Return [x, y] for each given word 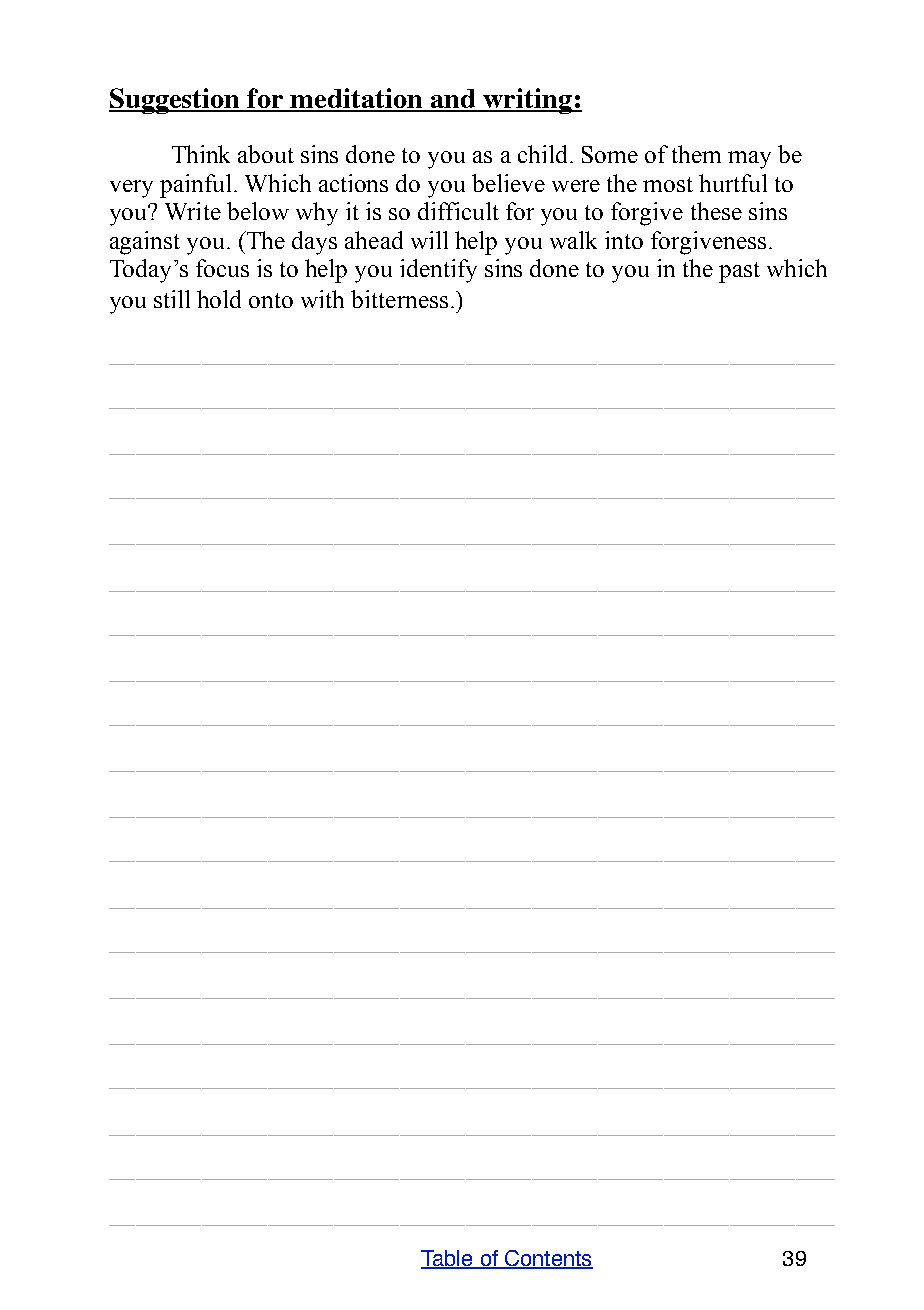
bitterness [399, 299]
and [453, 100]
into [624, 240]
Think [201, 154]
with [322, 299]
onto [271, 300]
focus [222, 268]
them [696, 154]
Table [448, 1259]
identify [438, 271]
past [739, 272]
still [172, 299]
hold [219, 299]
